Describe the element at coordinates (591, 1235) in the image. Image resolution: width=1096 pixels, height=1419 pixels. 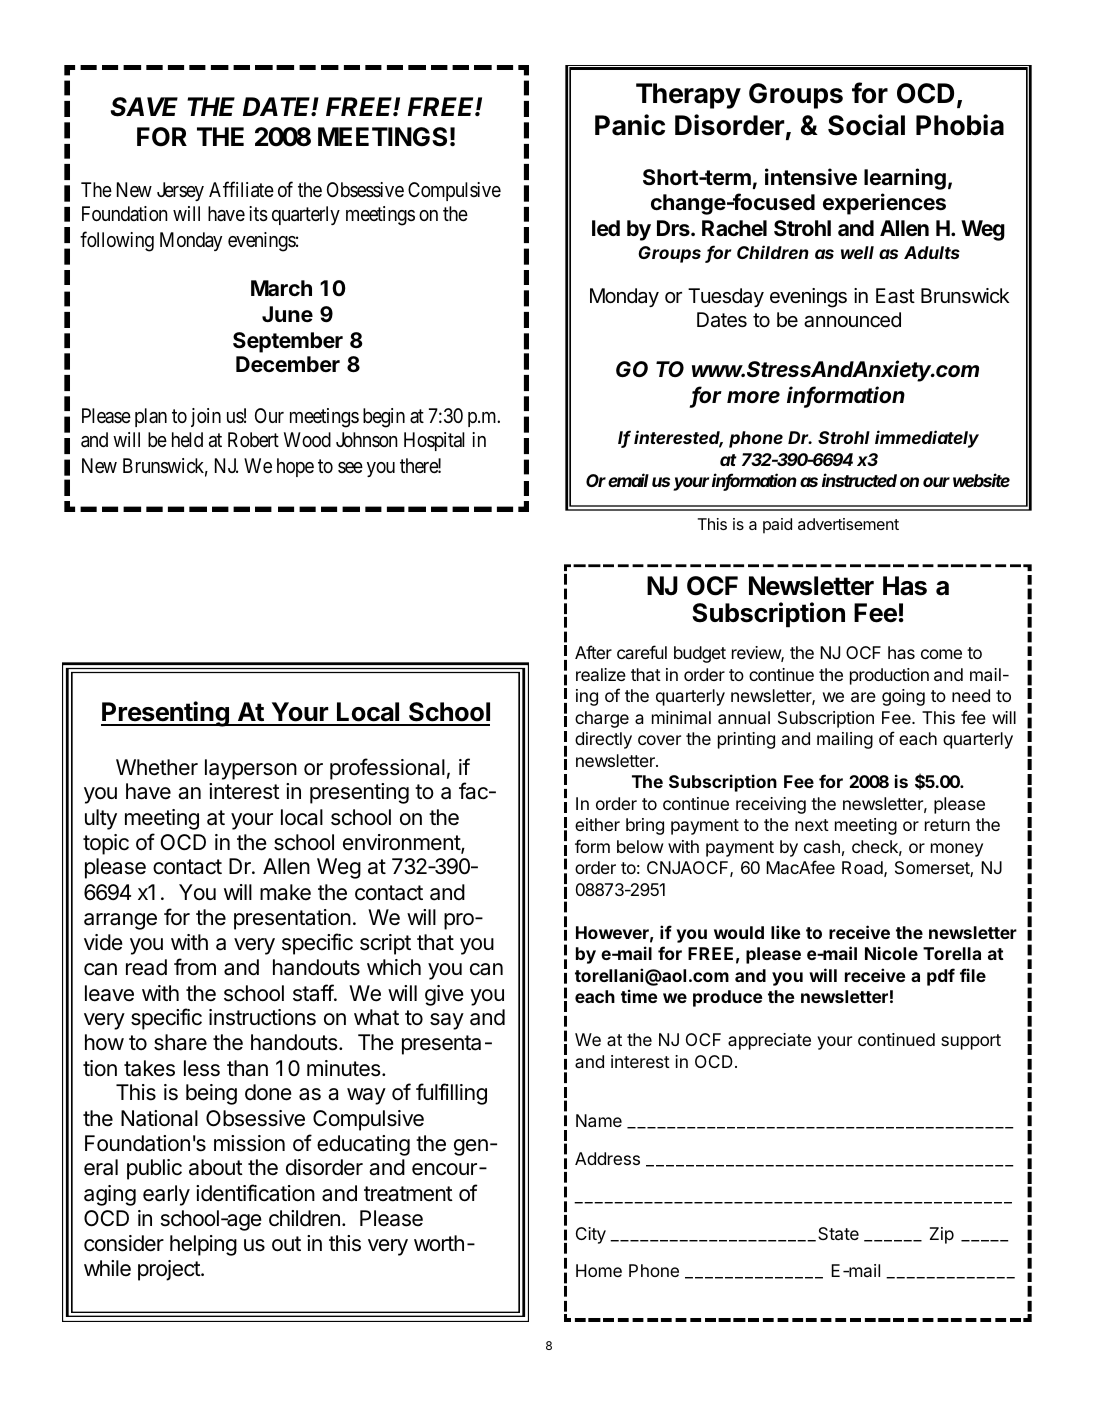
I see `City` at that location.
